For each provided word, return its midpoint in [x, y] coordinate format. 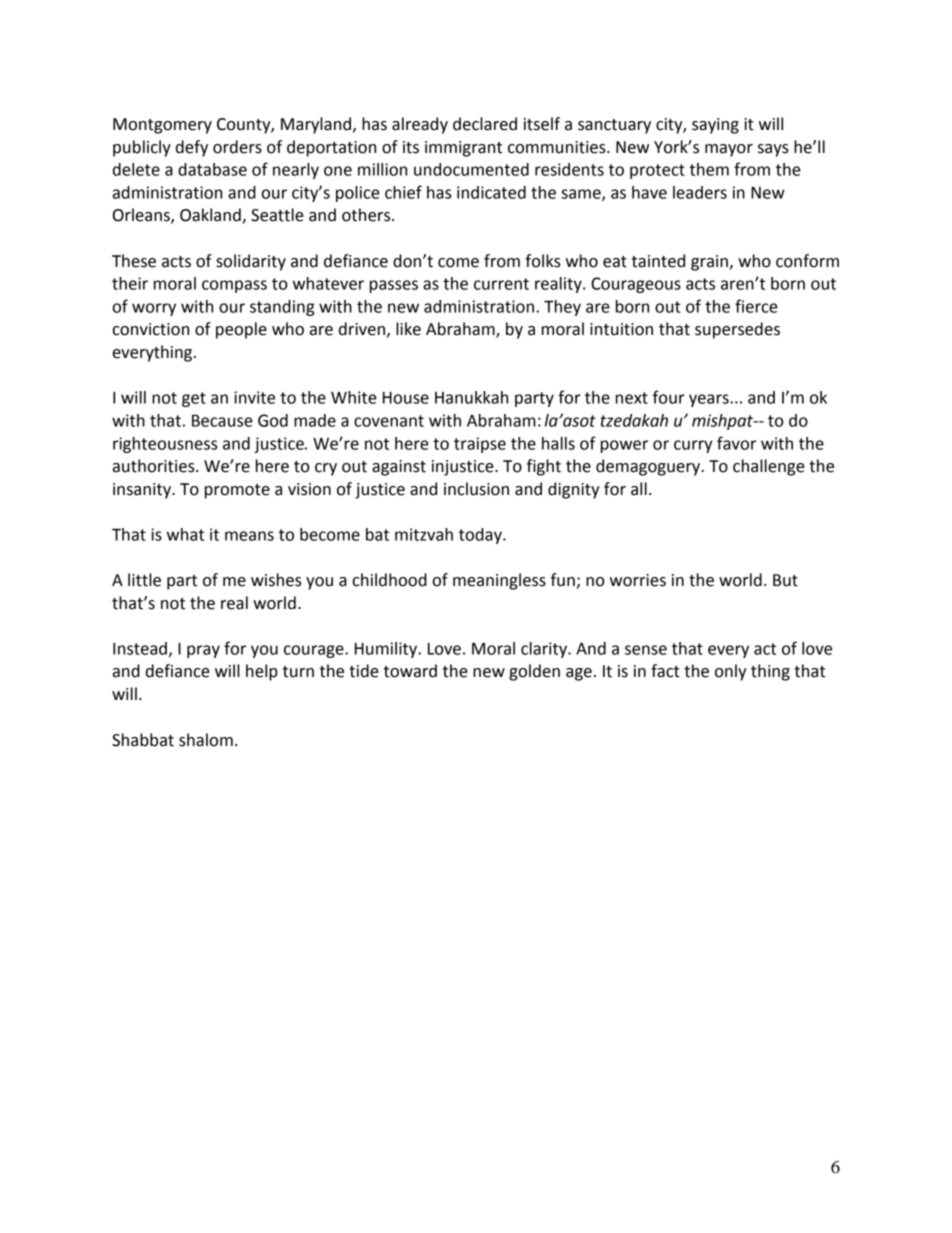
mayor [729, 150]
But [785, 580]
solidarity [251, 262]
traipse [480, 445]
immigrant [463, 149]
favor [736, 443]
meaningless [499, 581]
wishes [276, 580]
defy [192, 148]
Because [222, 420]
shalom [206, 740]
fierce [756, 306]
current [501, 284]
